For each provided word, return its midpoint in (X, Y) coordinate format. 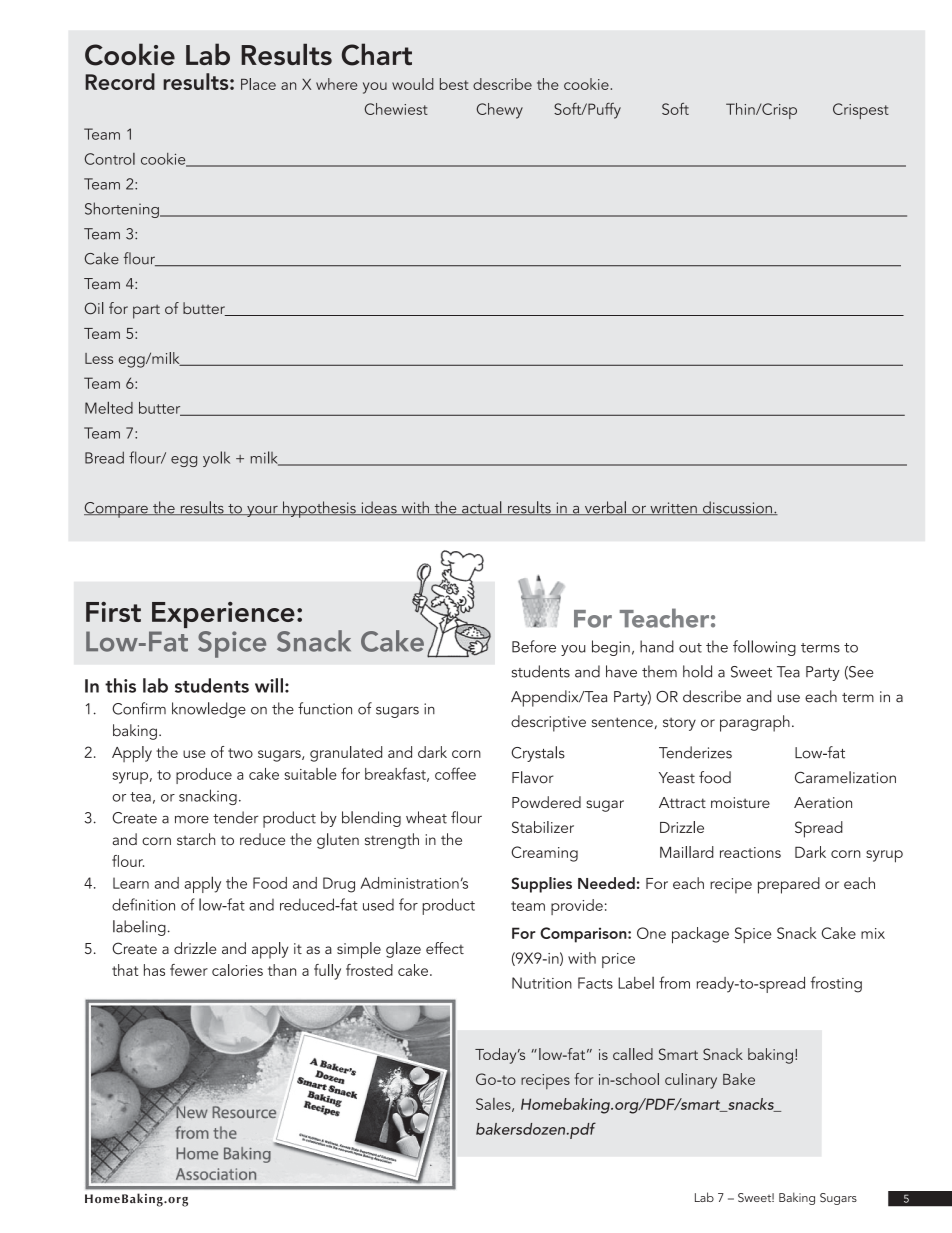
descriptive (548, 723)
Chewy (500, 111)
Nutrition (542, 983)
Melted (109, 407)
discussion (737, 508)
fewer (189, 970)
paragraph (755, 723)
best (454, 84)
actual (482, 508)
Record (120, 81)
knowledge (209, 710)
